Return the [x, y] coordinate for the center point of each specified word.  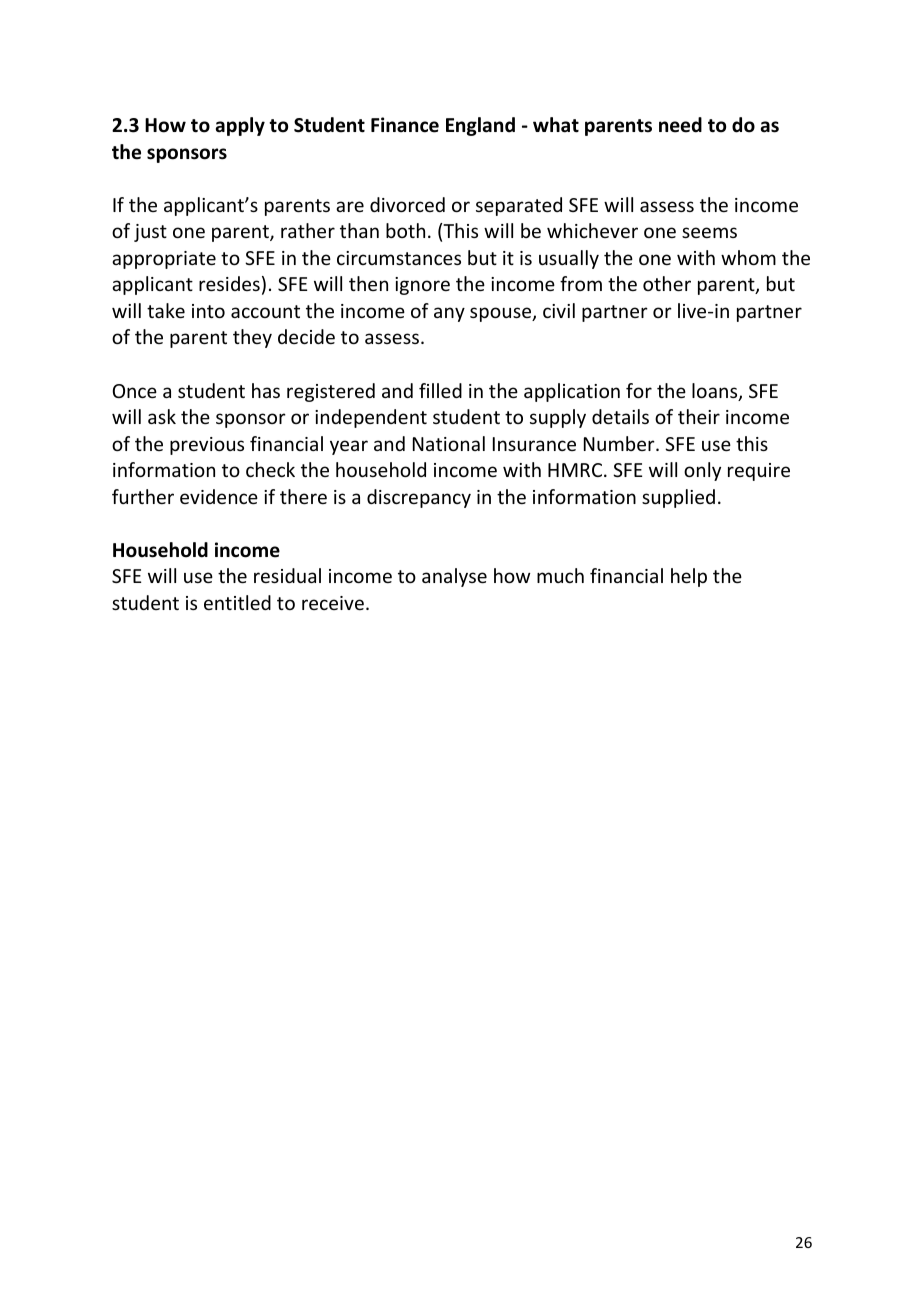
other [667, 283]
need [680, 125]
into [208, 311]
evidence [219, 496]
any [449, 314]
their [699, 416]
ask [162, 416]
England [480, 126]
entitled [237, 602]
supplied [678, 498]
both [405, 230]
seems [709, 232]
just [150, 233]
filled [440, 390]
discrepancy [419, 498]
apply [240, 126]
